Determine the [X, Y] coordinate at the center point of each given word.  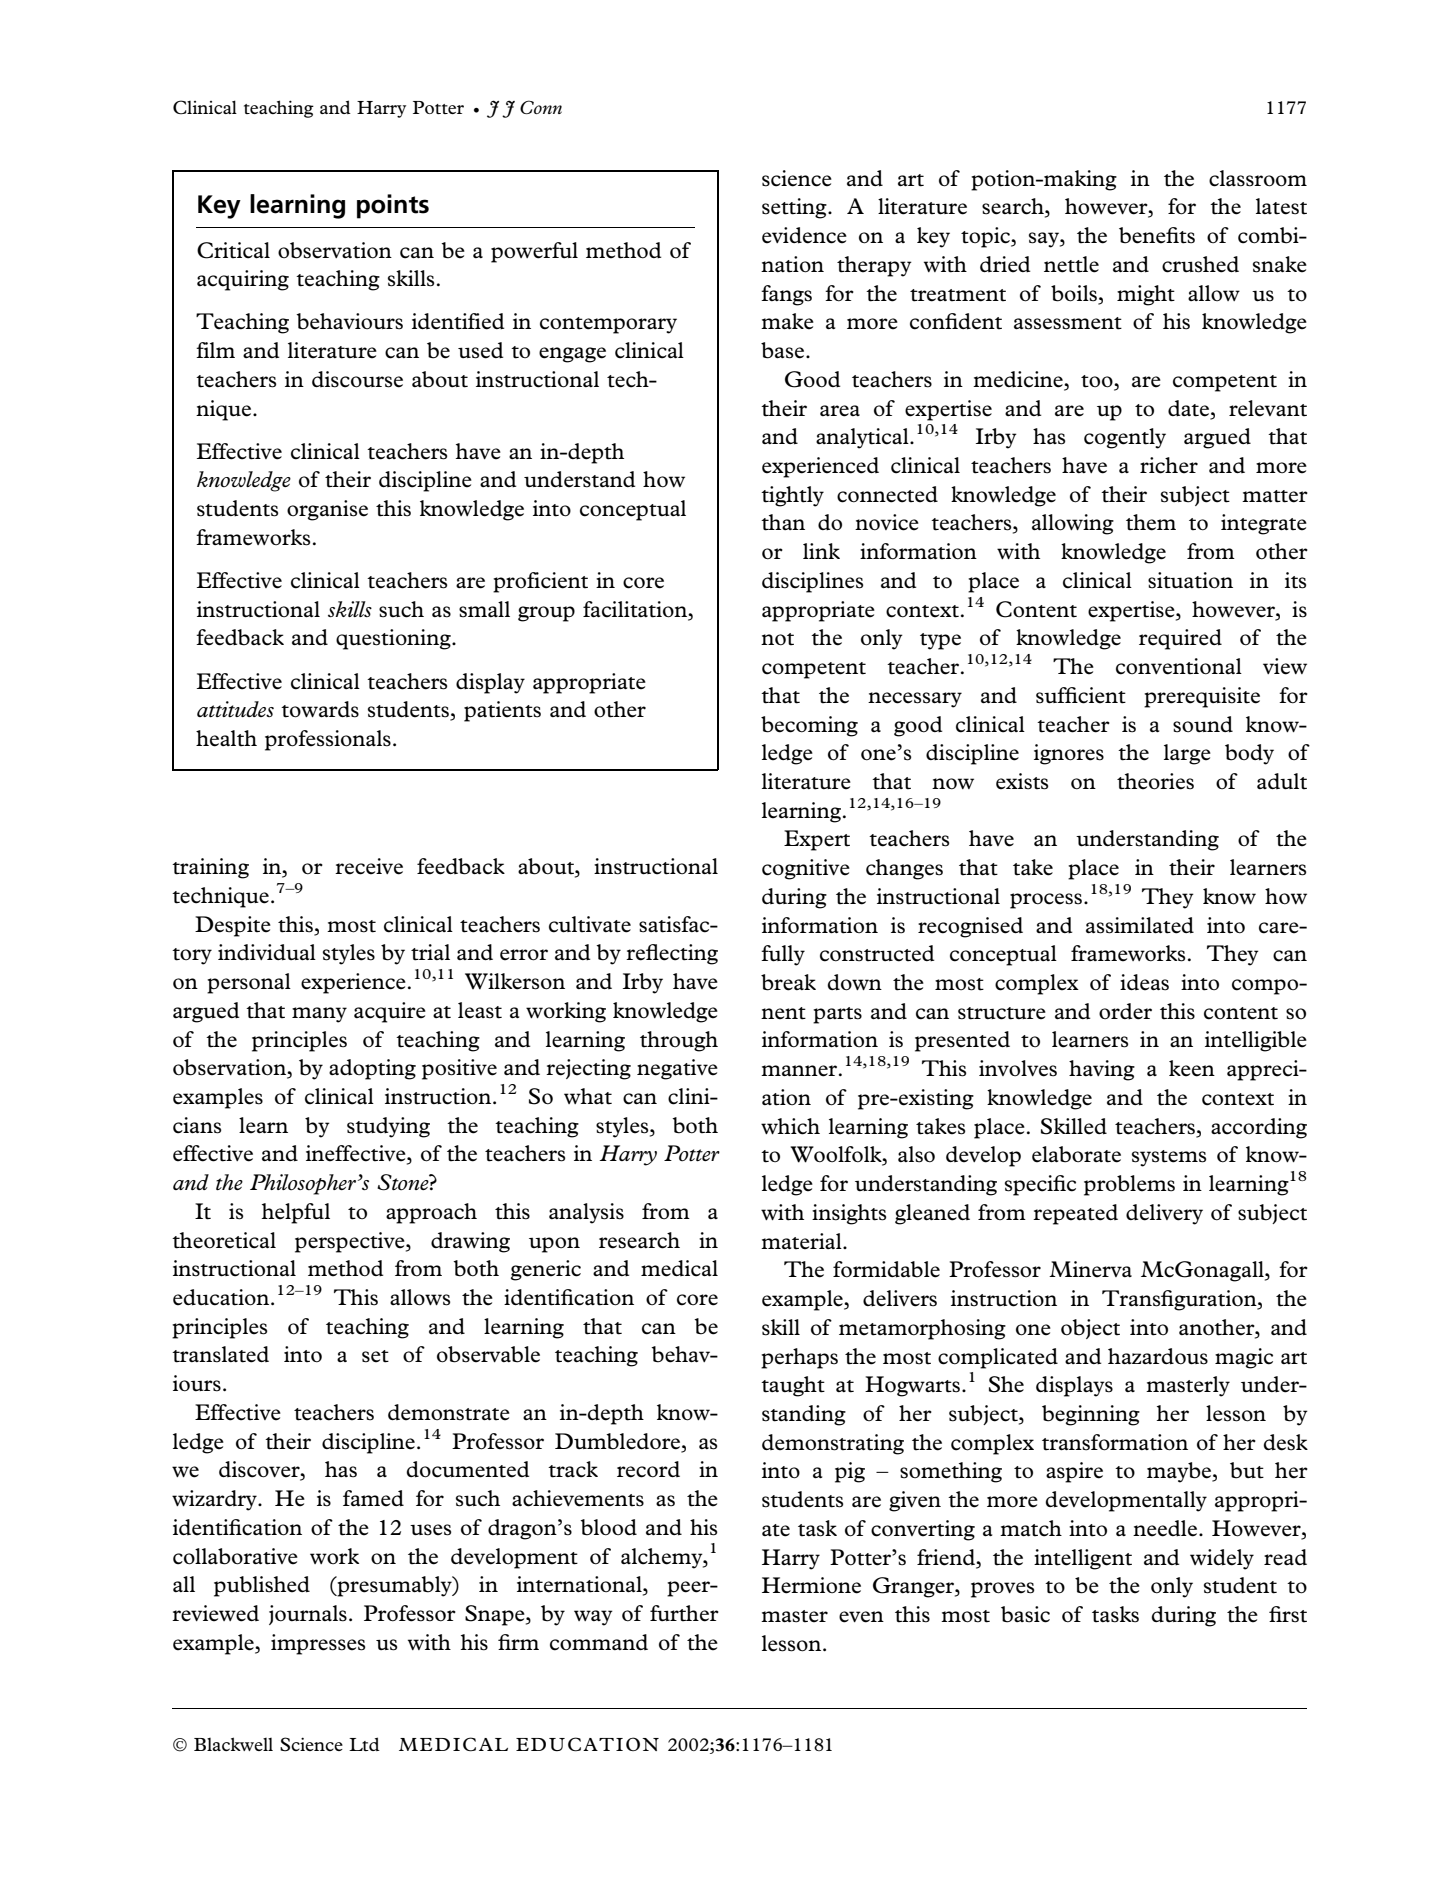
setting [795, 208]
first [1288, 1614]
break [788, 982]
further [684, 1613]
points [393, 206]
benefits [1157, 235]
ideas [1144, 982]
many [319, 1015]
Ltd [364, 1744]
